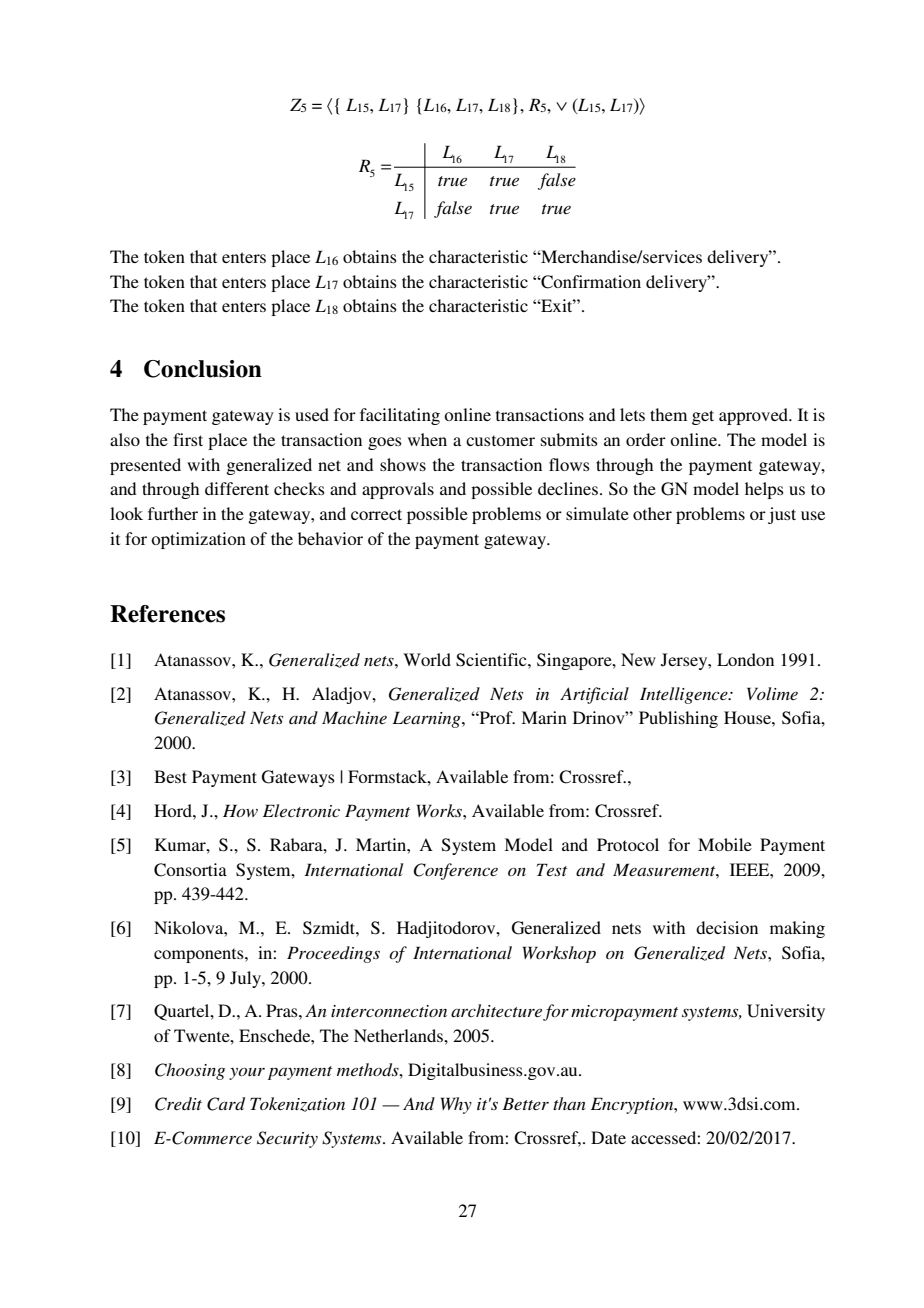 The height and width of the screenshot is (1308, 924). I want to click on Learning, so click(427, 719).
